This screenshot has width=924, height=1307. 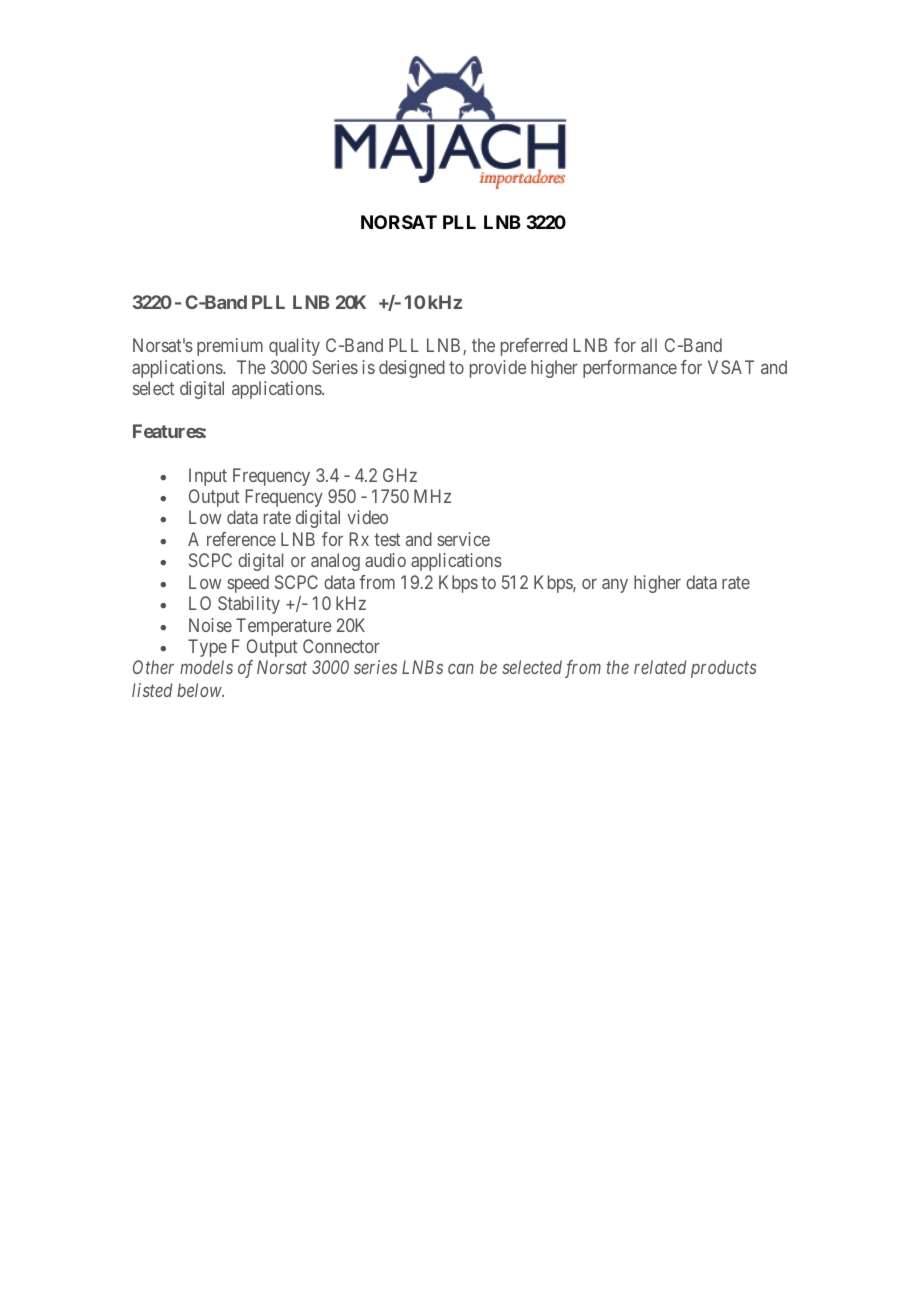 What do you see at coordinates (249, 605) in the screenshot?
I see `Stability` at bounding box center [249, 605].
